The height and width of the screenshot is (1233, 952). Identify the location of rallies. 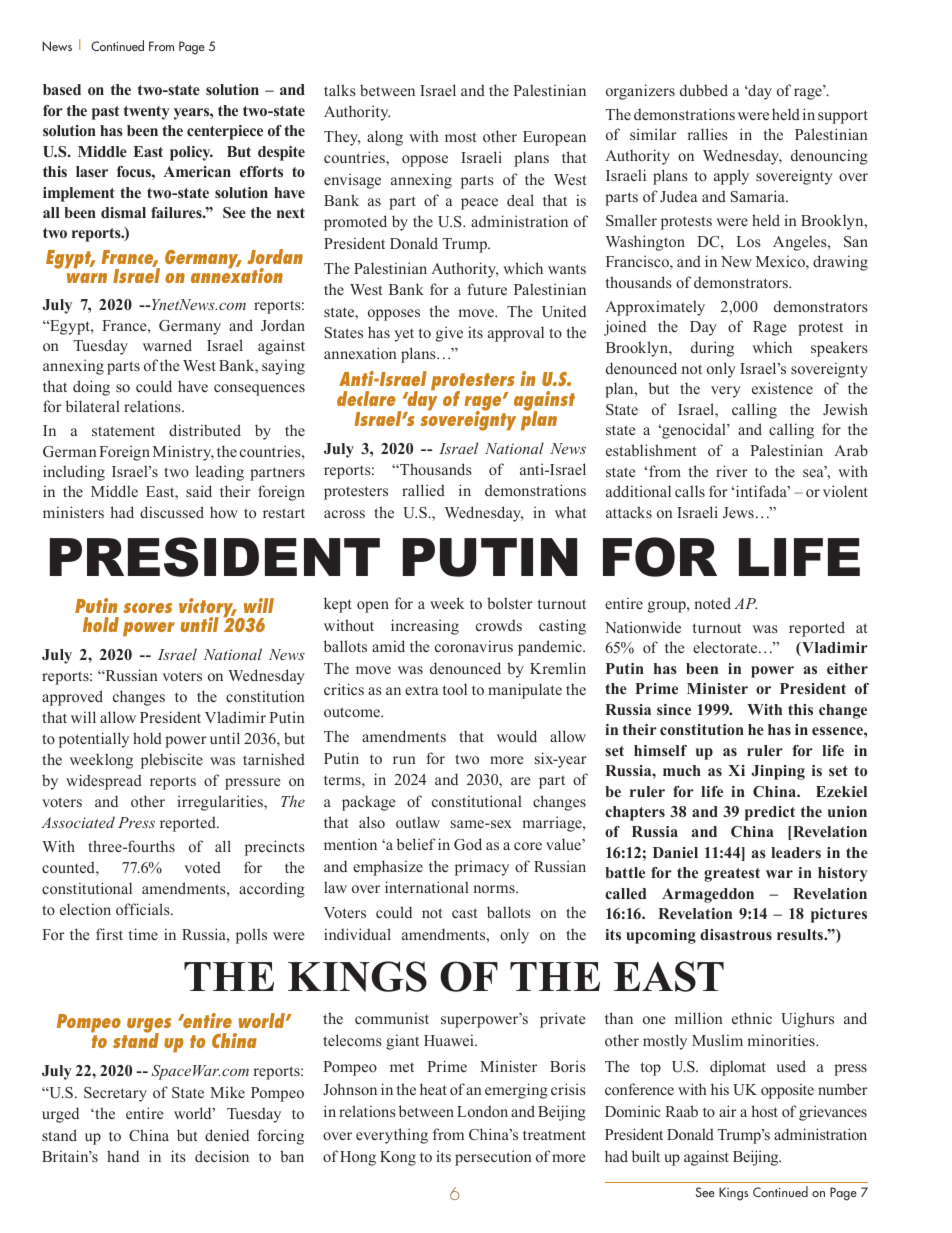
(707, 134).
